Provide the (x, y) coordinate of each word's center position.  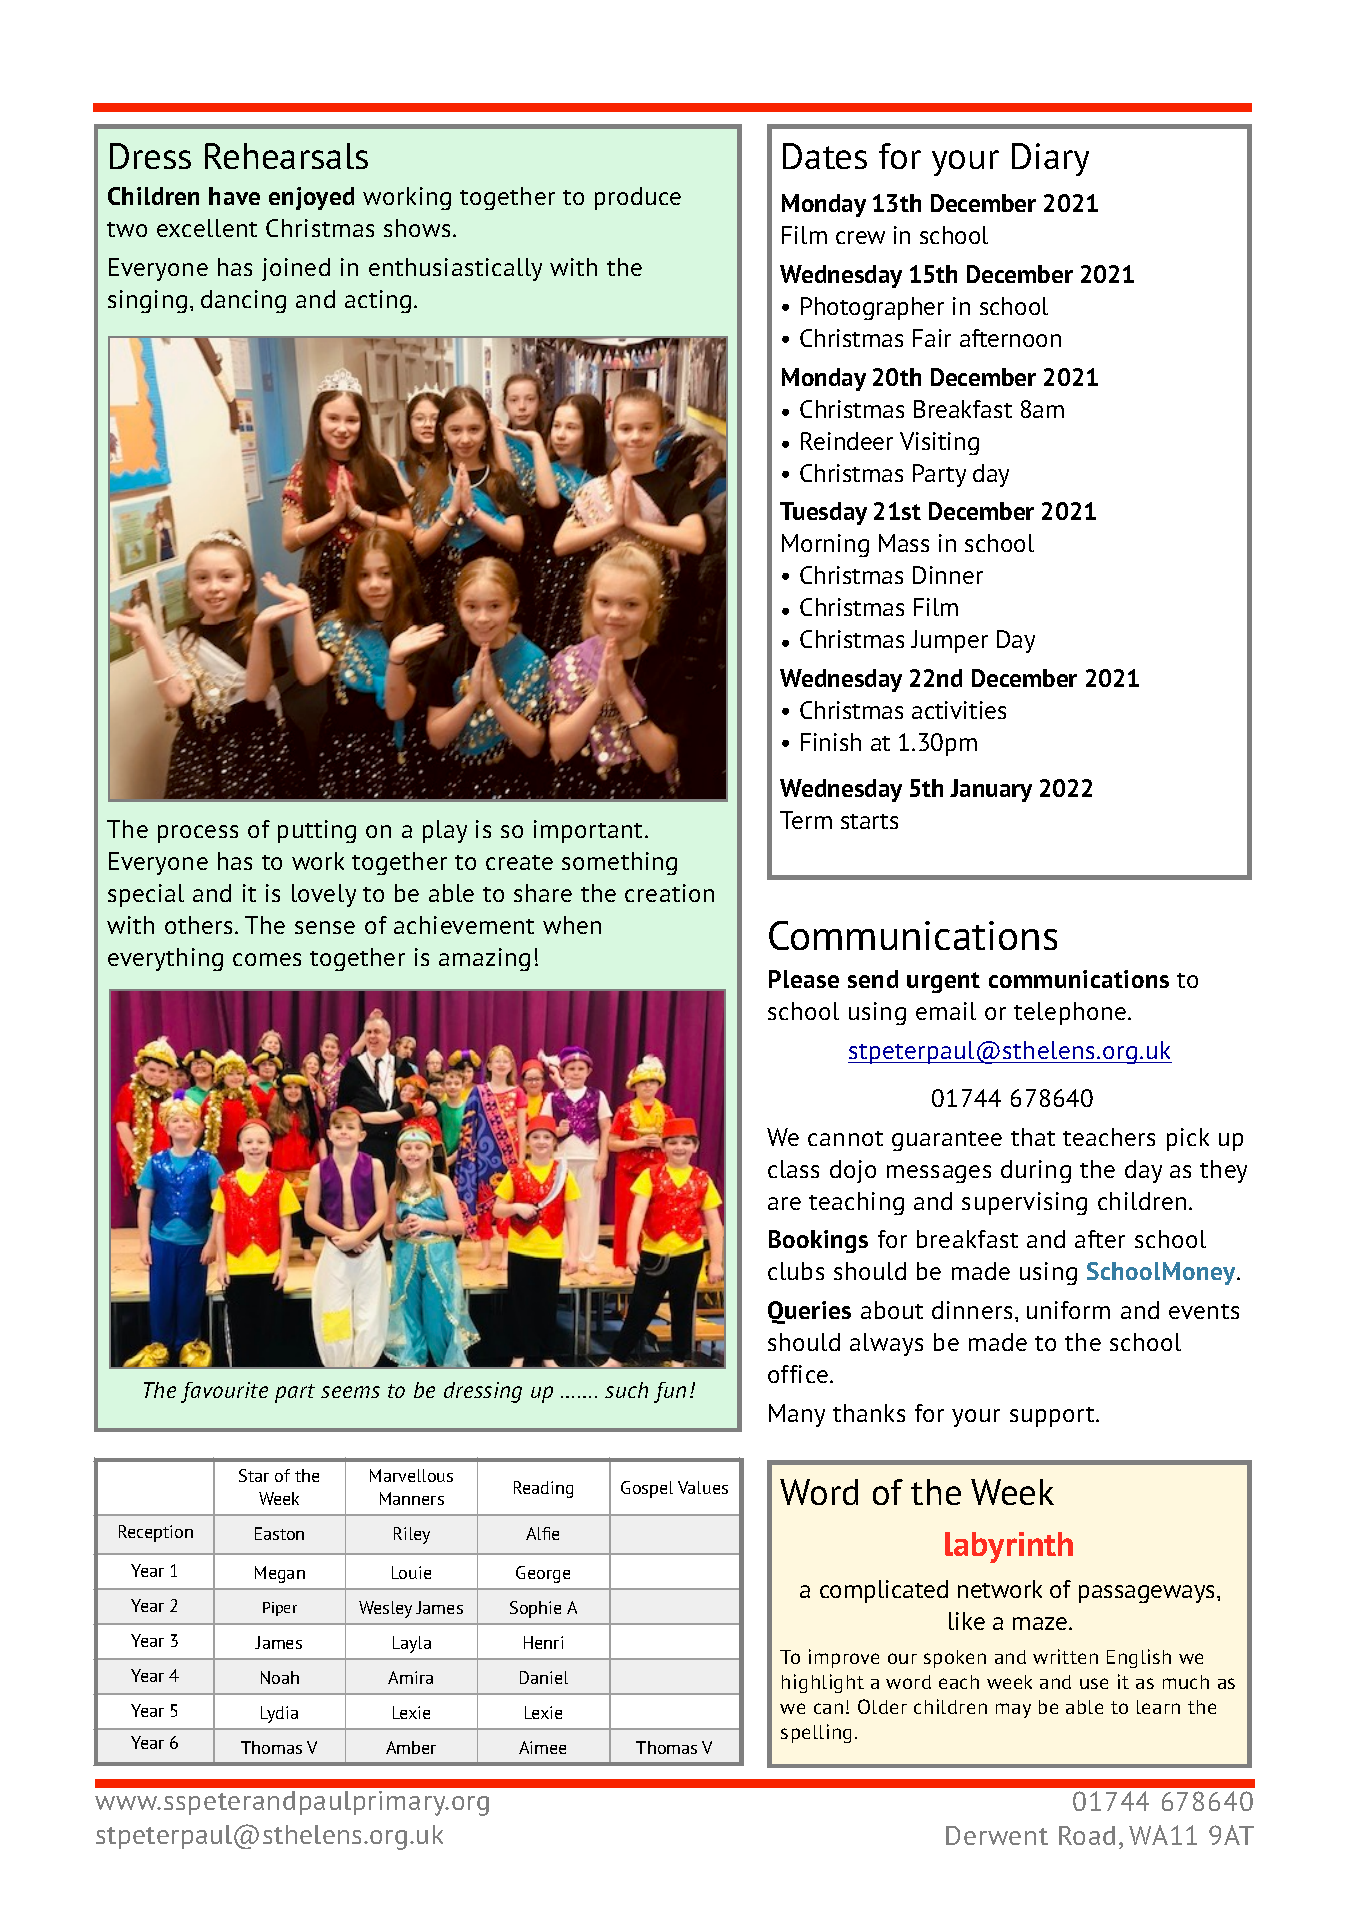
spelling (816, 1733)
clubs (796, 1271)
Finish (831, 742)
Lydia (279, 1714)
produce (638, 198)
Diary (1050, 159)
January (991, 790)
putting (317, 831)
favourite (224, 1392)
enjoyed (311, 198)
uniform (1068, 1310)
